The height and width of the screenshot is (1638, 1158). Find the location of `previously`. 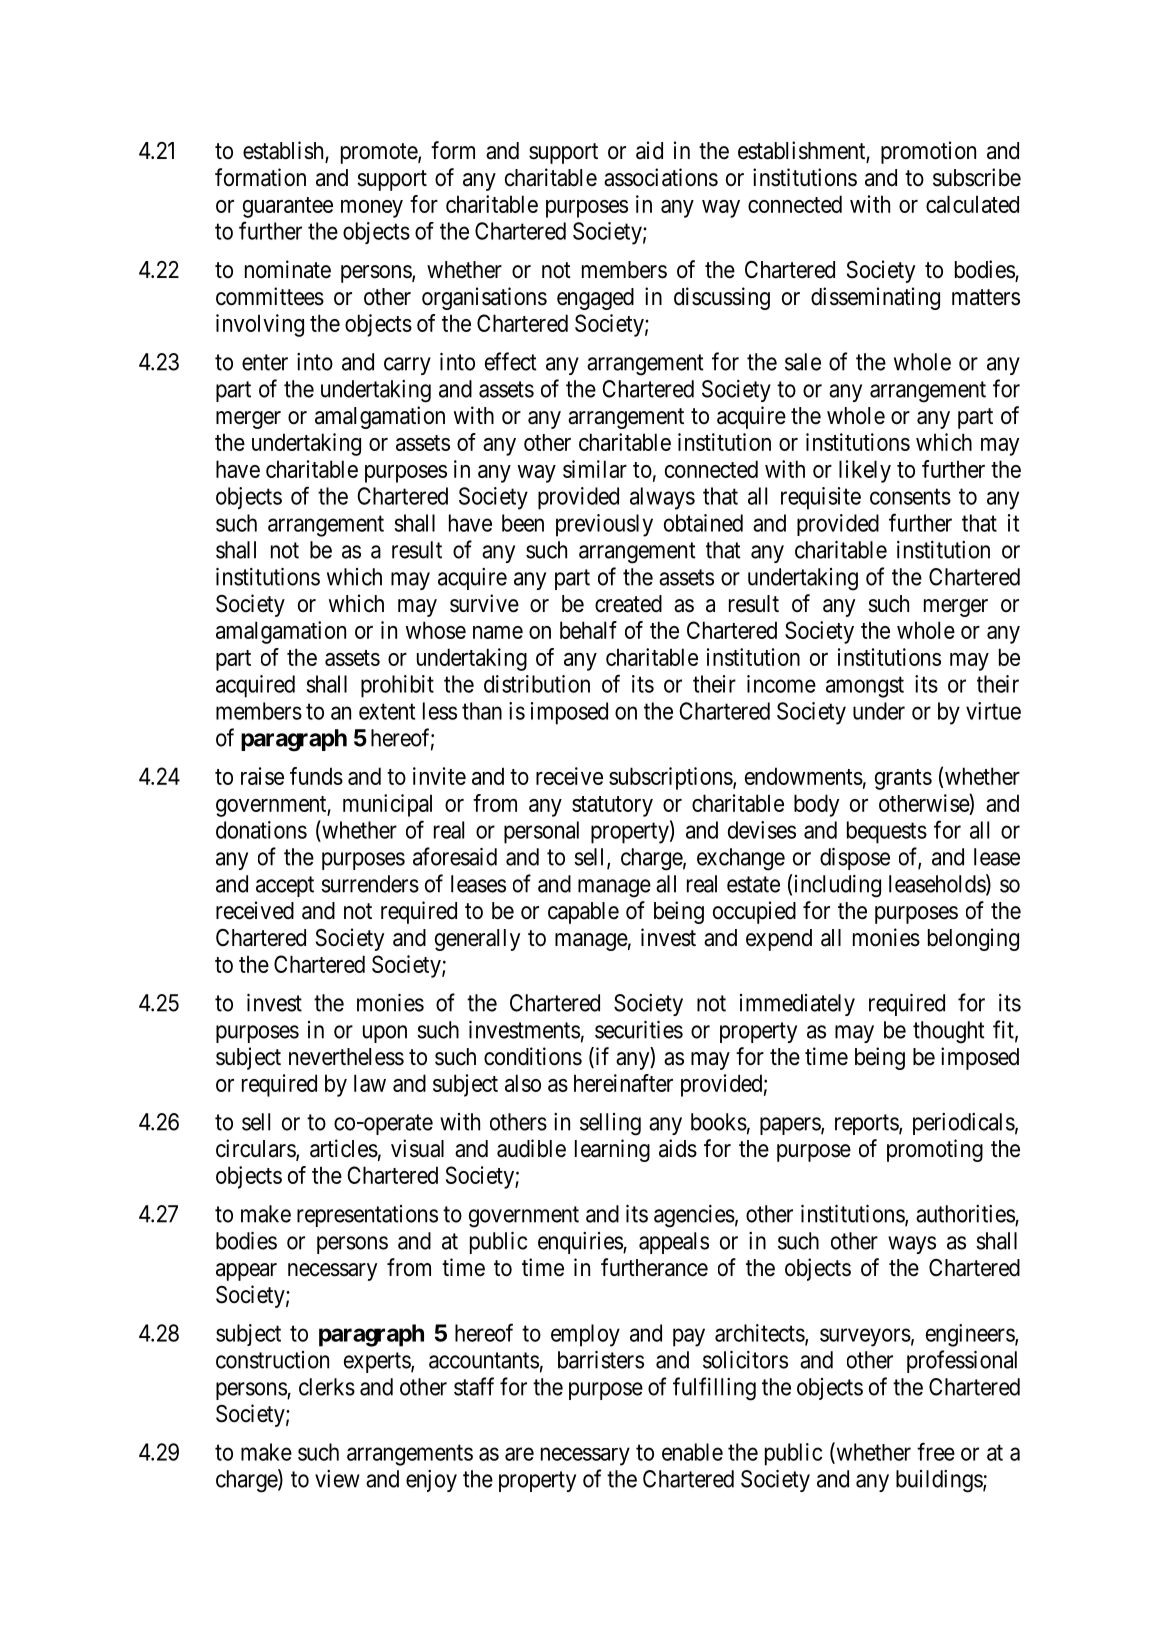

previously is located at coordinates (604, 525).
